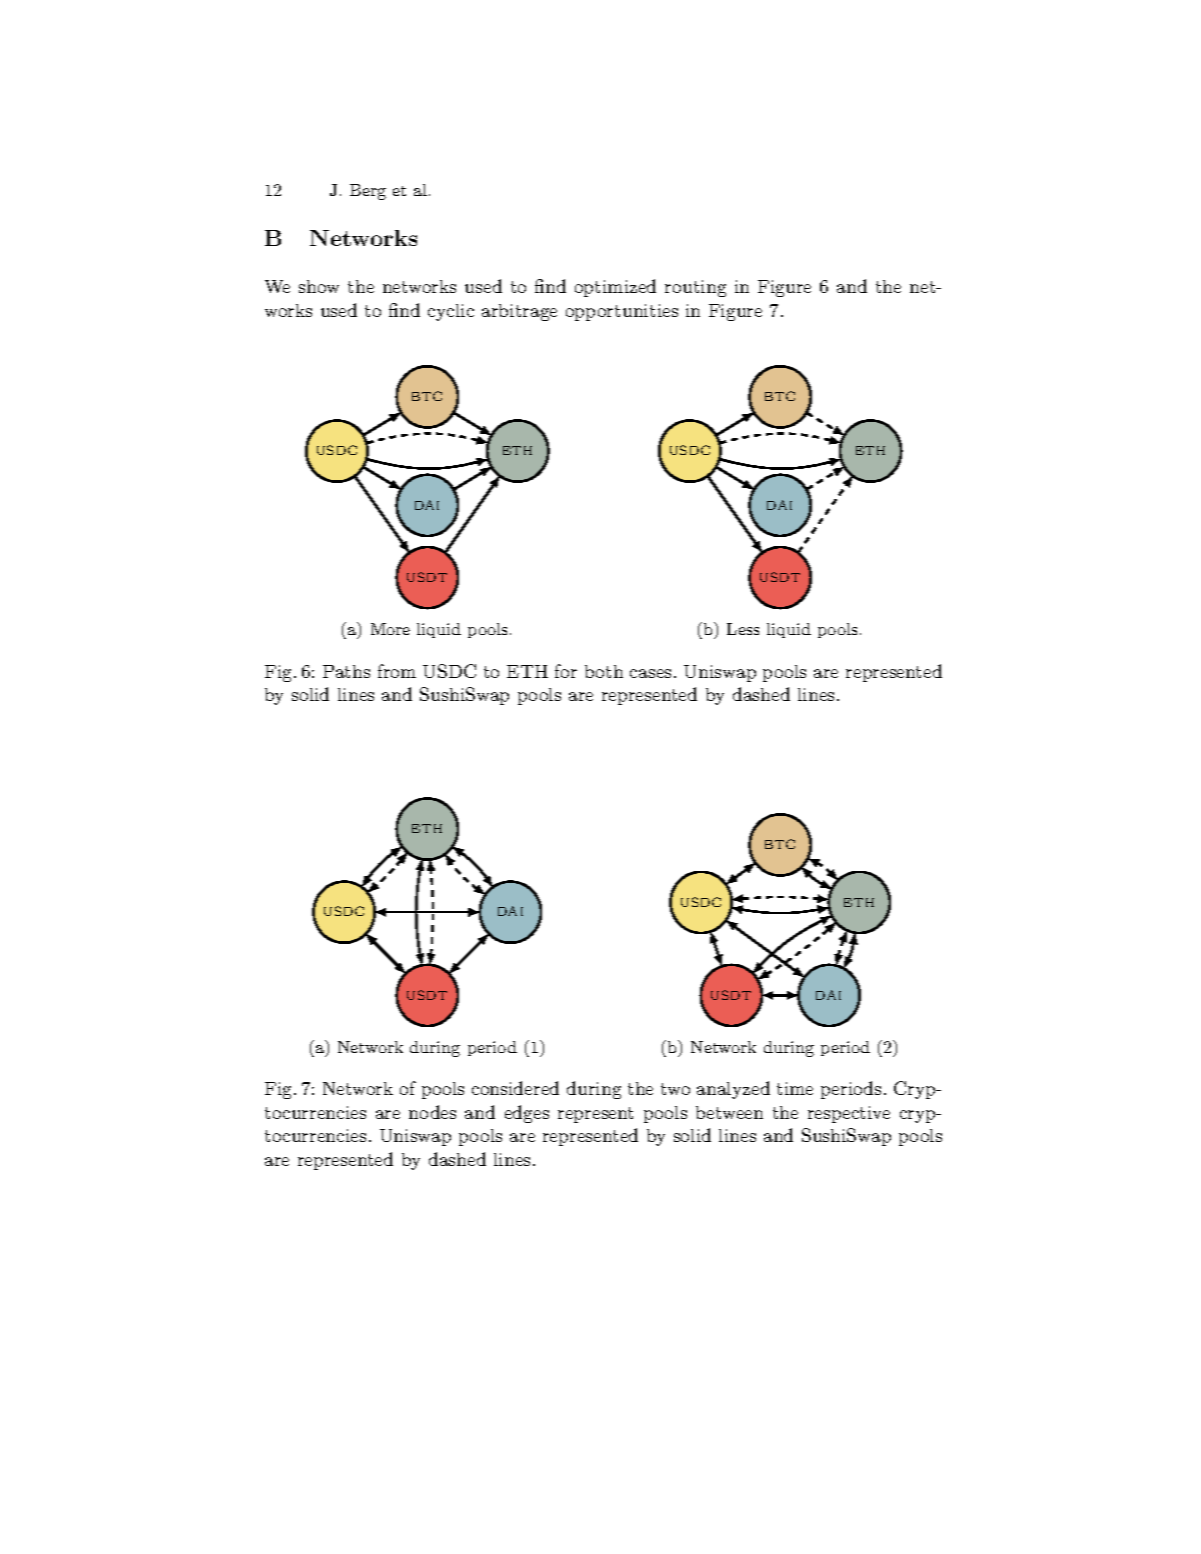 This document has width=1201, height=1554. What do you see at coordinates (566, 671) in the document?
I see `for` at bounding box center [566, 671].
